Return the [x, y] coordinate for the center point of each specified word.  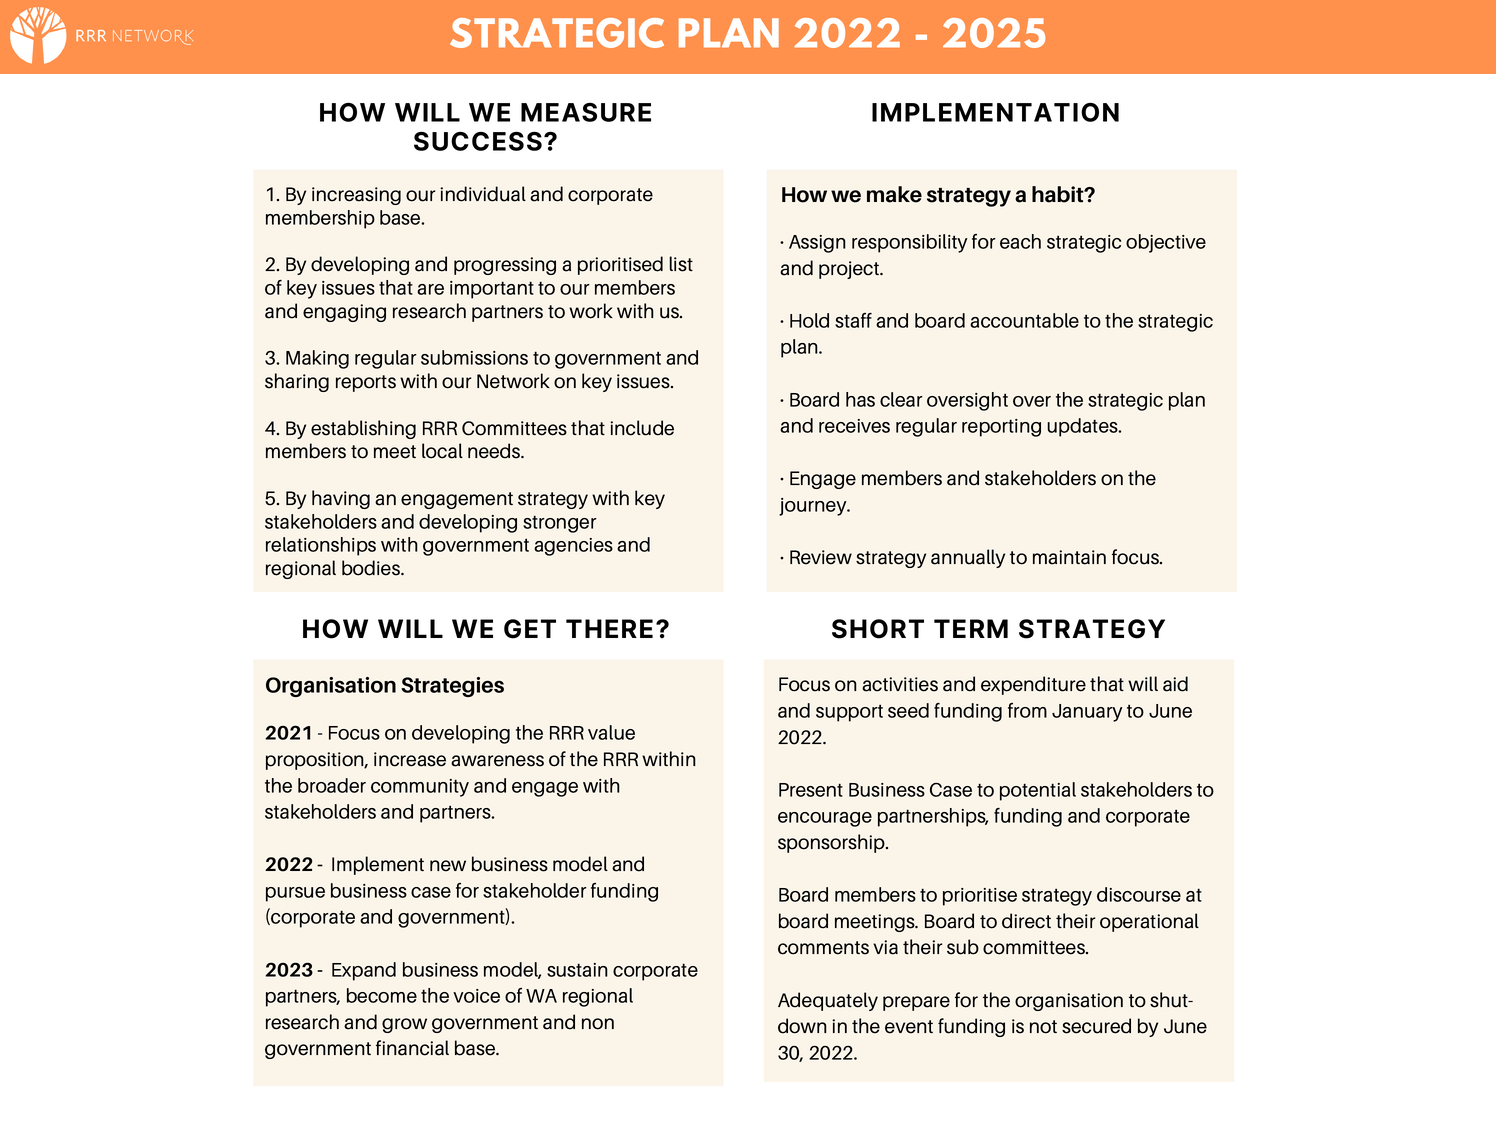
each [1020, 241]
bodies [372, 568]
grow [404, 1025]
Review [821, 557]
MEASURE [586, 112]
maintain [1069, 557]
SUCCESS [478, 141]
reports [366, 383]
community [420, 788]
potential [1038, 791]
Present [811, 790]
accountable [1024, 320]
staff [853, 320]
